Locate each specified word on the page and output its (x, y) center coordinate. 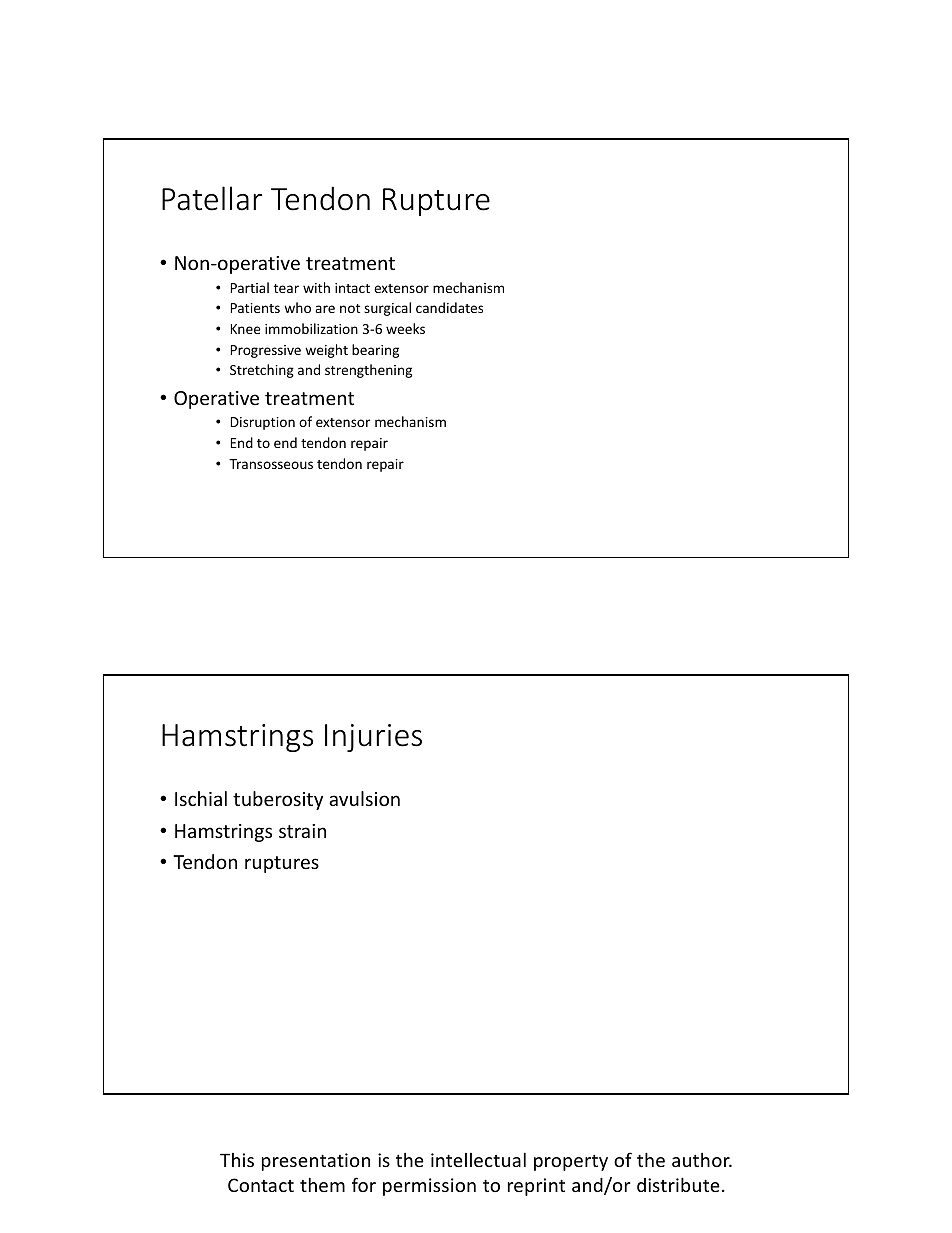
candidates (449, 307)
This (237, 1160)
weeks (405, 328)
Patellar (212, 198)
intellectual (478, 1159)
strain (302, 831)
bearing (375, 351)
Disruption (263, 423)
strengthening (368, 371)
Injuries (373, 738)
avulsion (364, 798)
